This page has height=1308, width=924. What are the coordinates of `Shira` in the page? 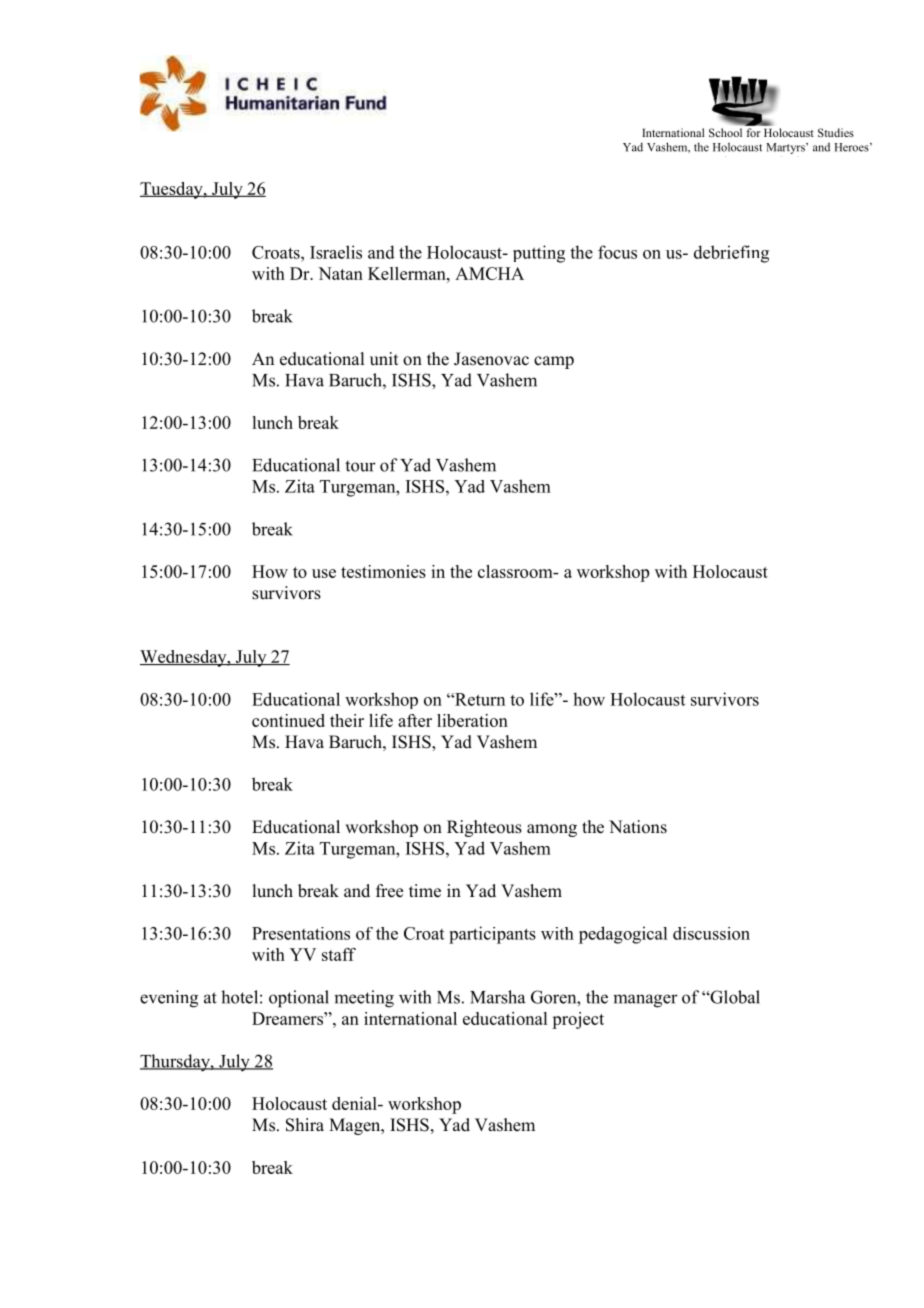 It's located at (305, 1125).
